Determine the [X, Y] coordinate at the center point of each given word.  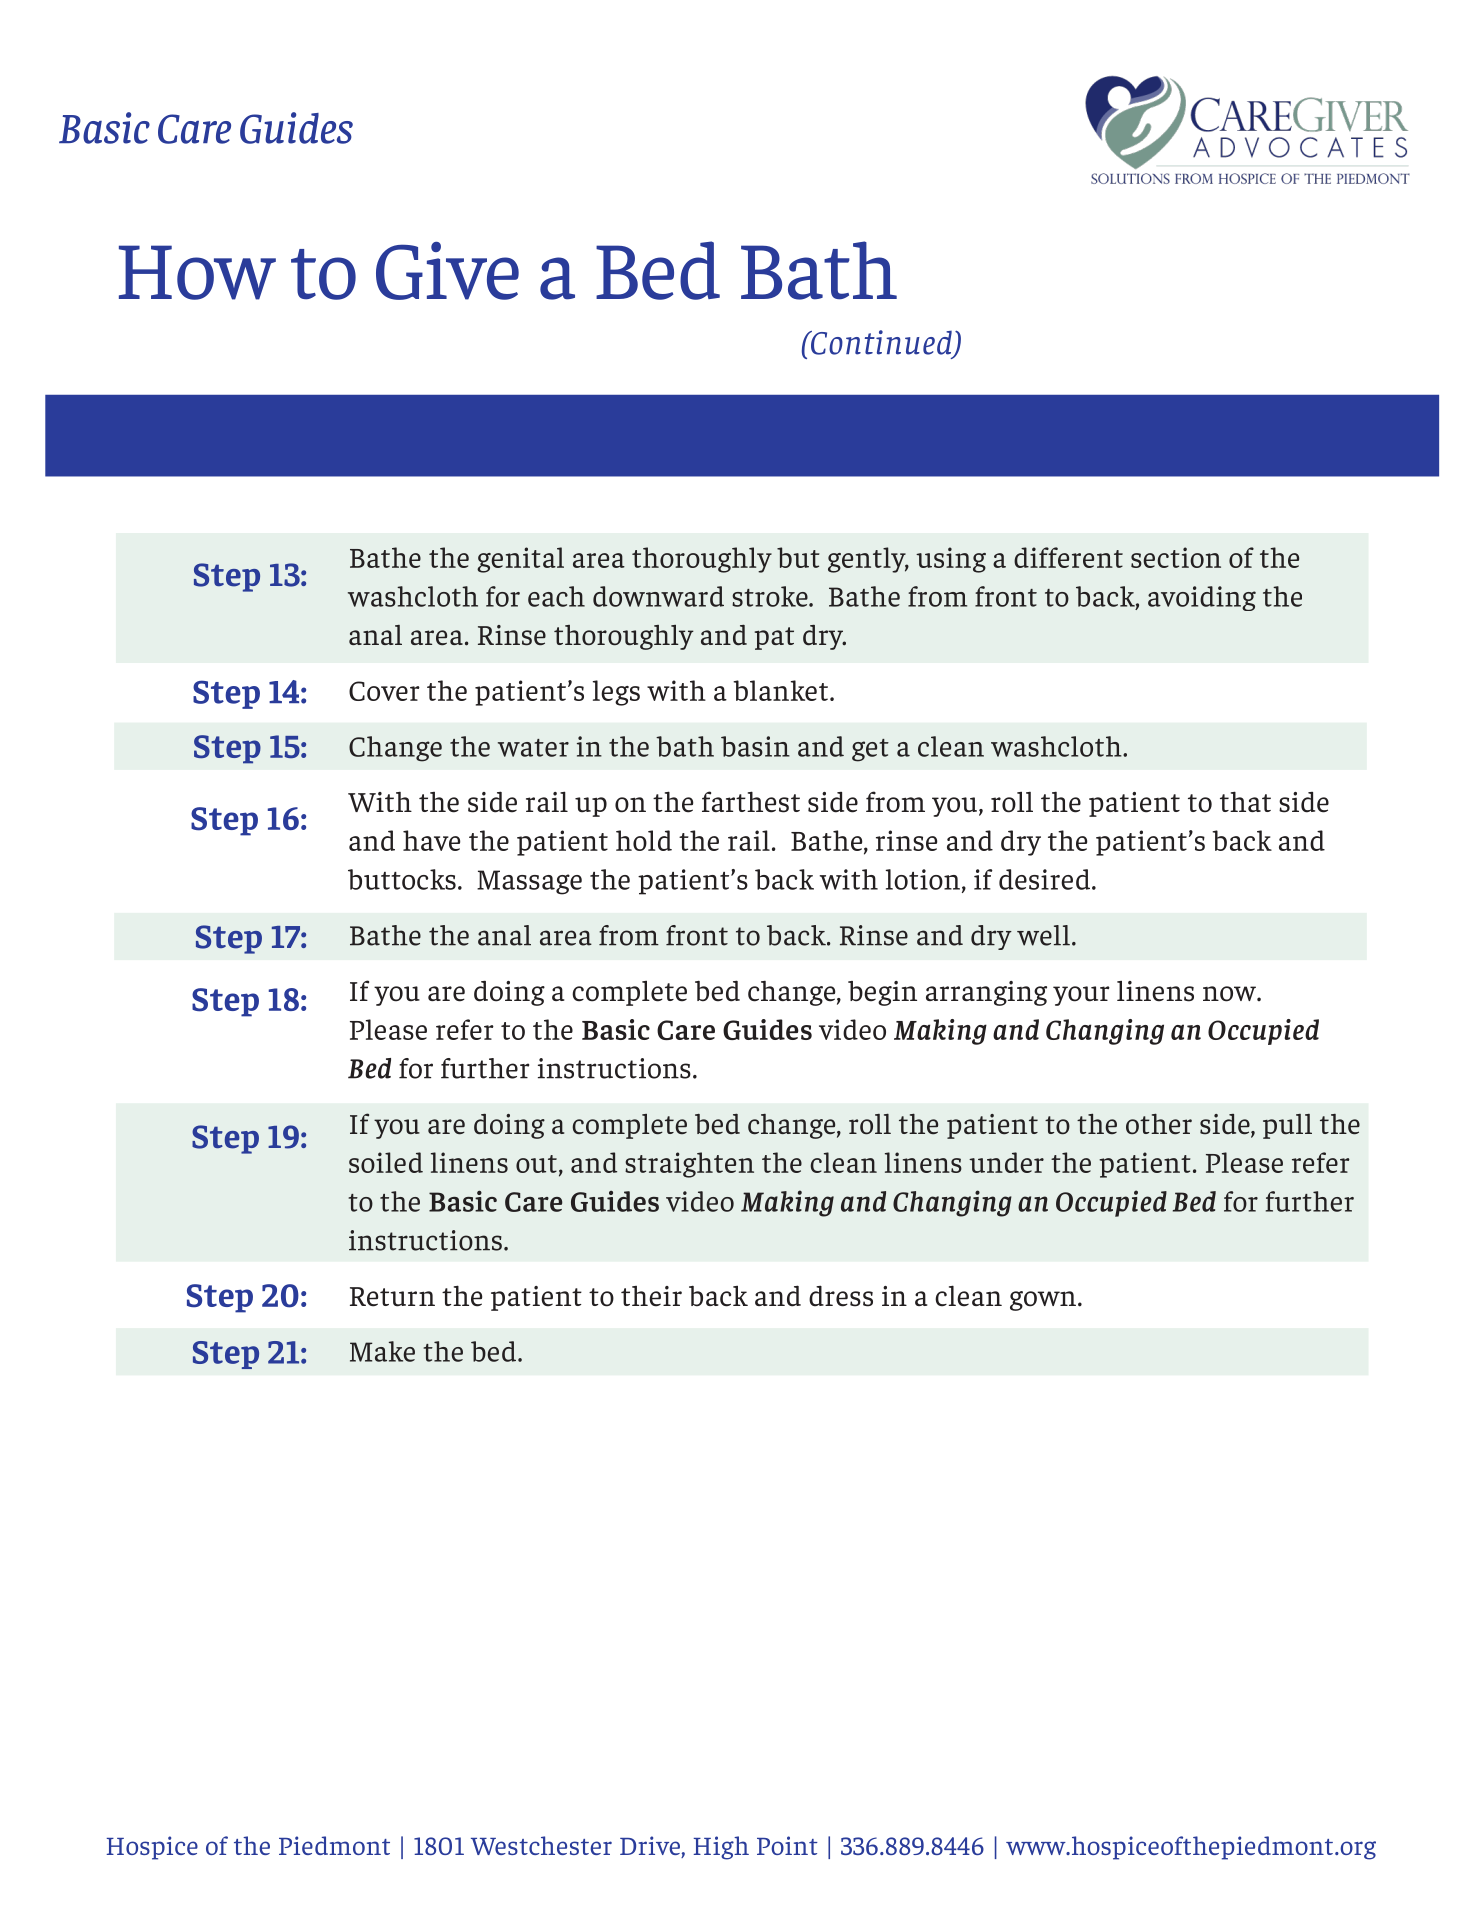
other [1159, 1124]
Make [382, 1351]
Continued [881, 343]
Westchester [541, 1845]
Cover [384, 691]
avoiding [1202, 598]
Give [447, 271]
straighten [689, 1165]
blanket [780, 690]
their [651, 1296]
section [1176, 557]
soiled [386, 1162]
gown [1043, 1301]
